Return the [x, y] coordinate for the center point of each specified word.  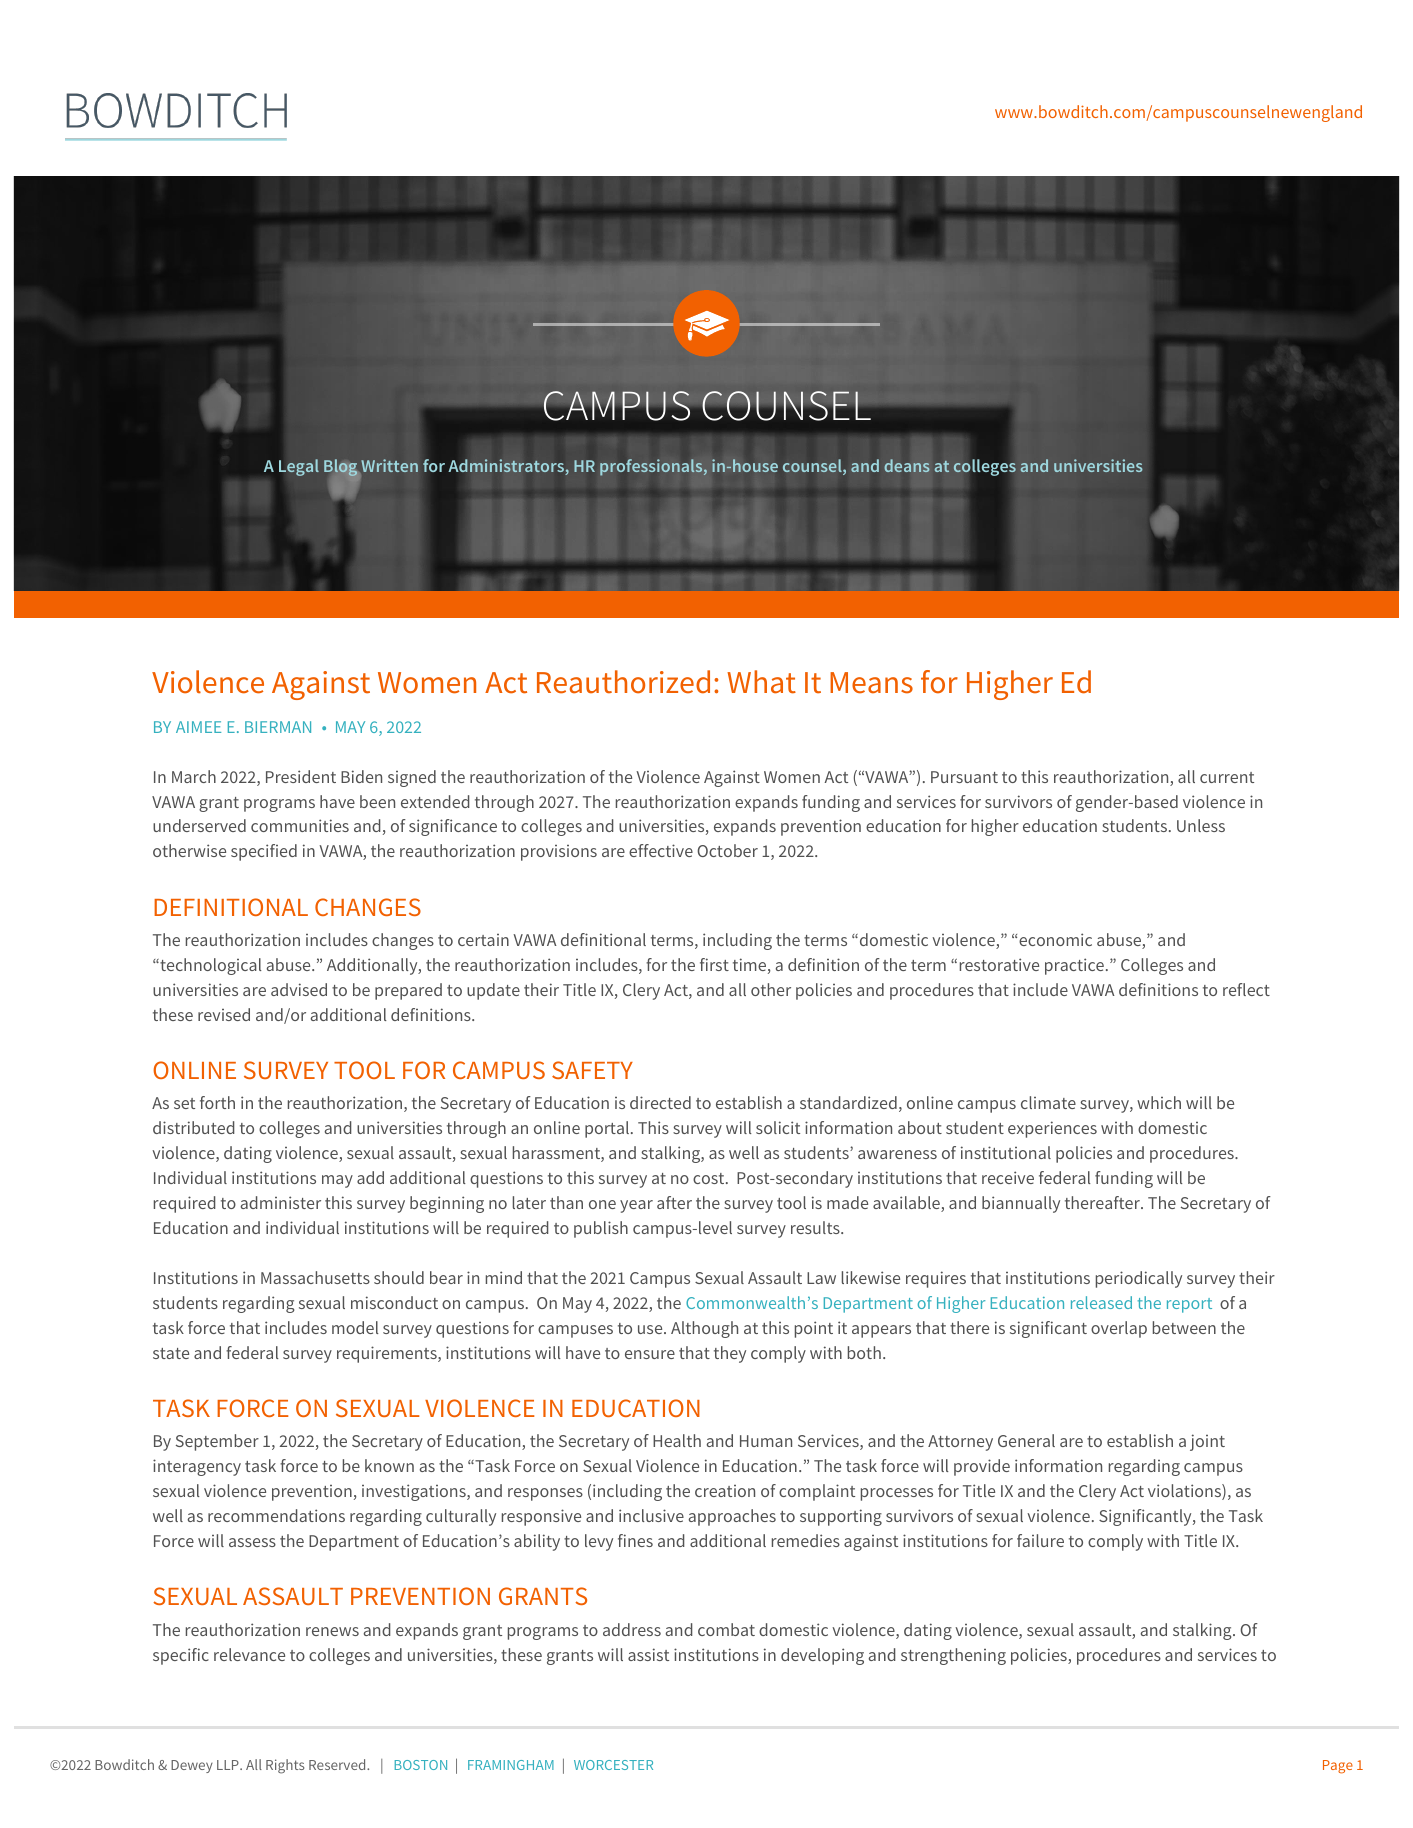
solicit [778, 1127]
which [1159, 1102]
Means [871, 683]
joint [1207, 1442]
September [217, 1442]
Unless [1201, 825]
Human [766, 1441]
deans [907, 465]
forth [217, 1102]
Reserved [338, 1764]
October [727, 850]
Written [388, 467]
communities [300, 825]
